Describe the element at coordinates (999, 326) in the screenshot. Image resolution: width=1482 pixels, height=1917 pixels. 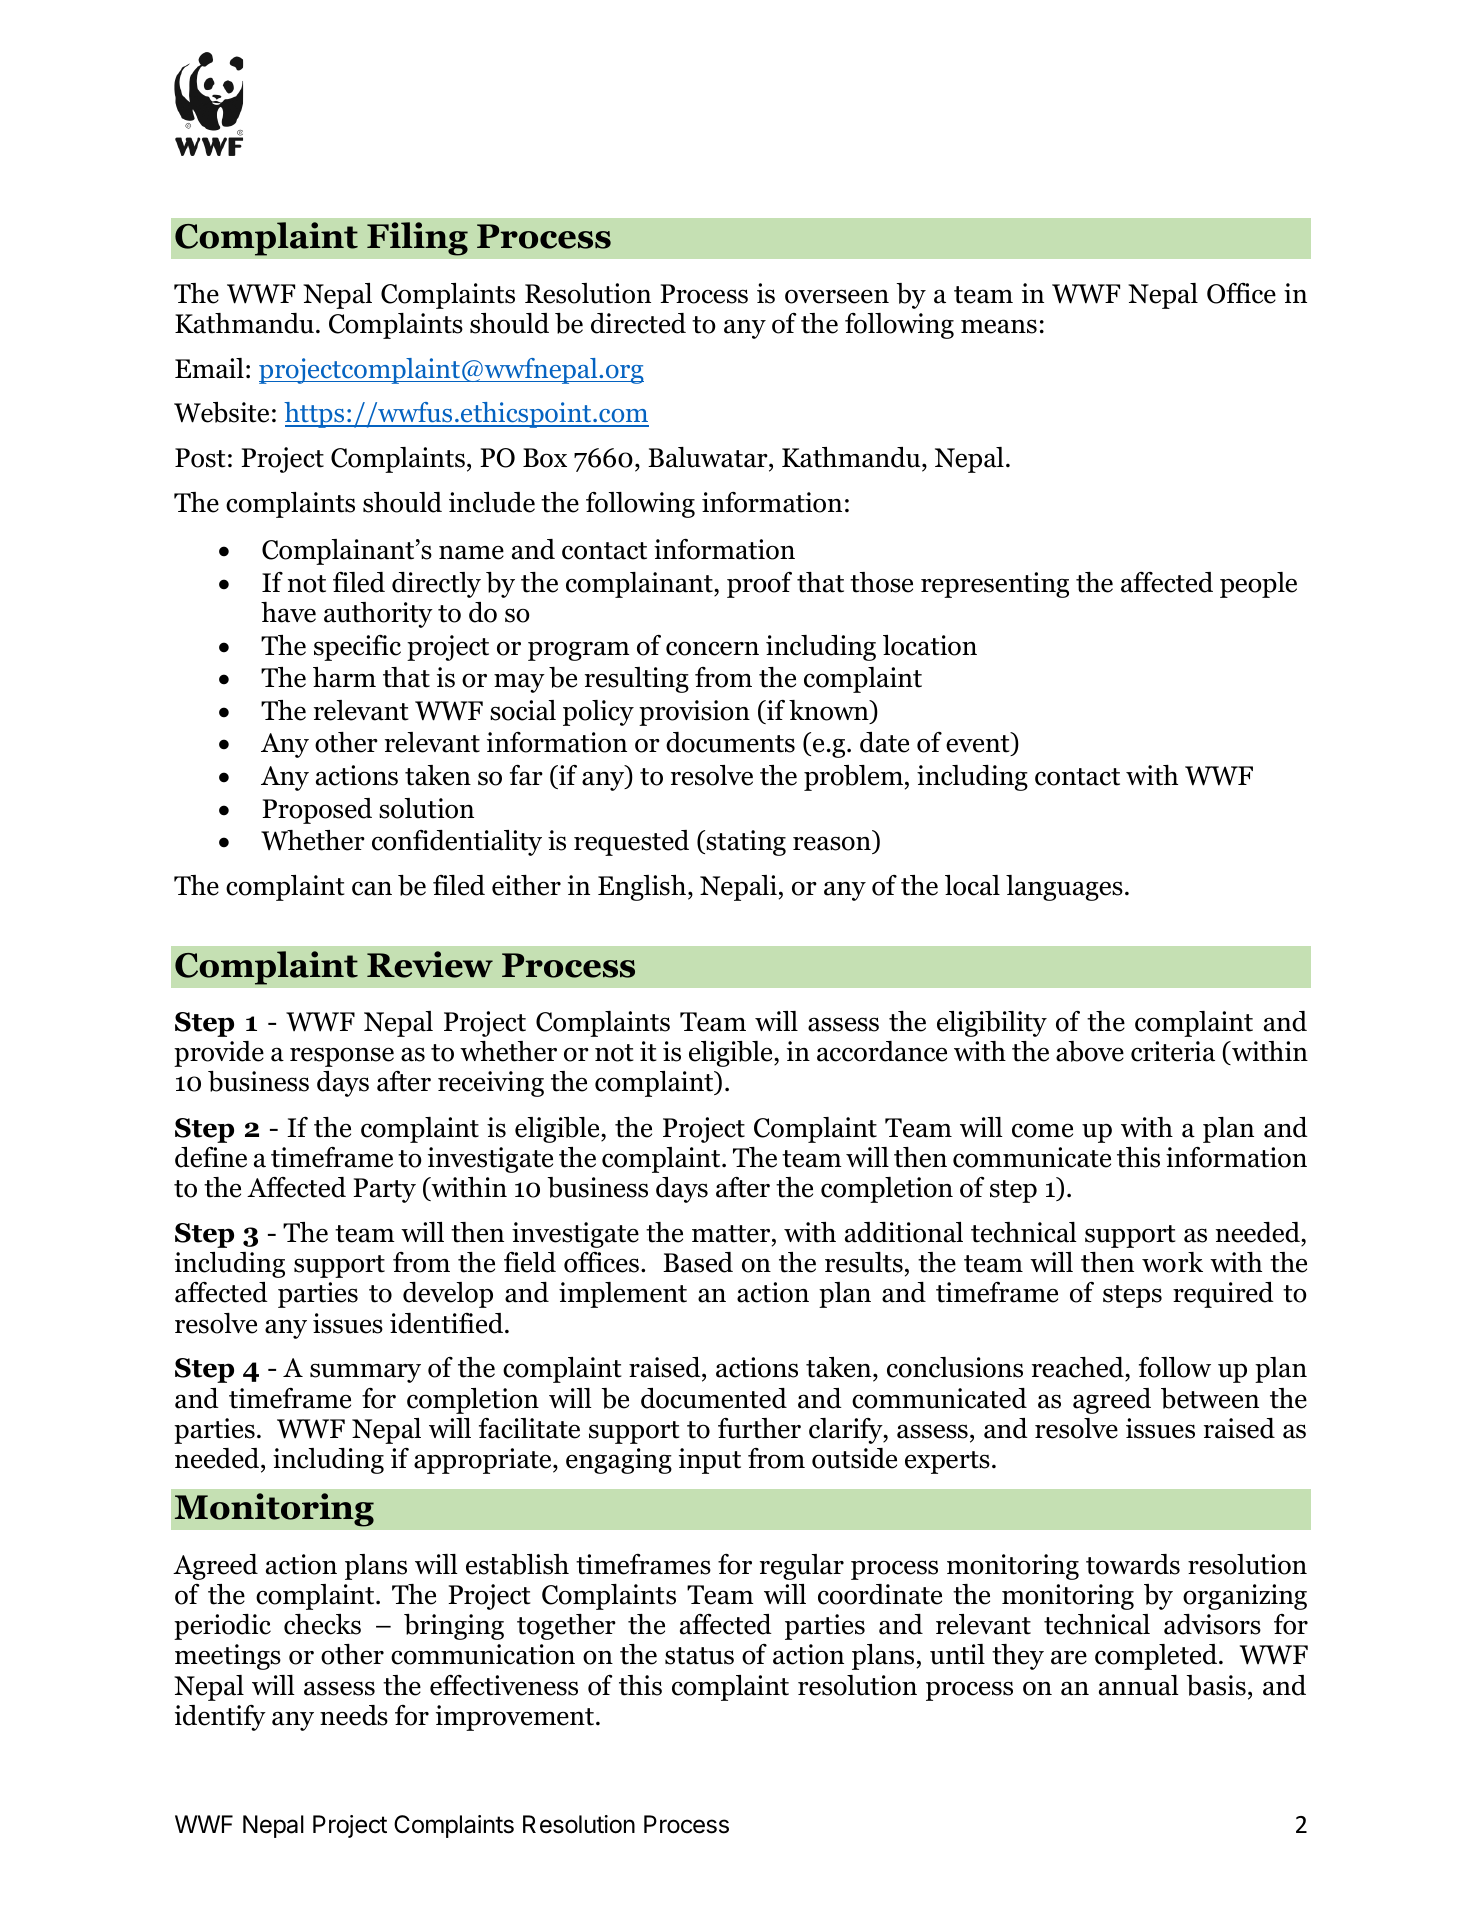
I see `means` at that location.
